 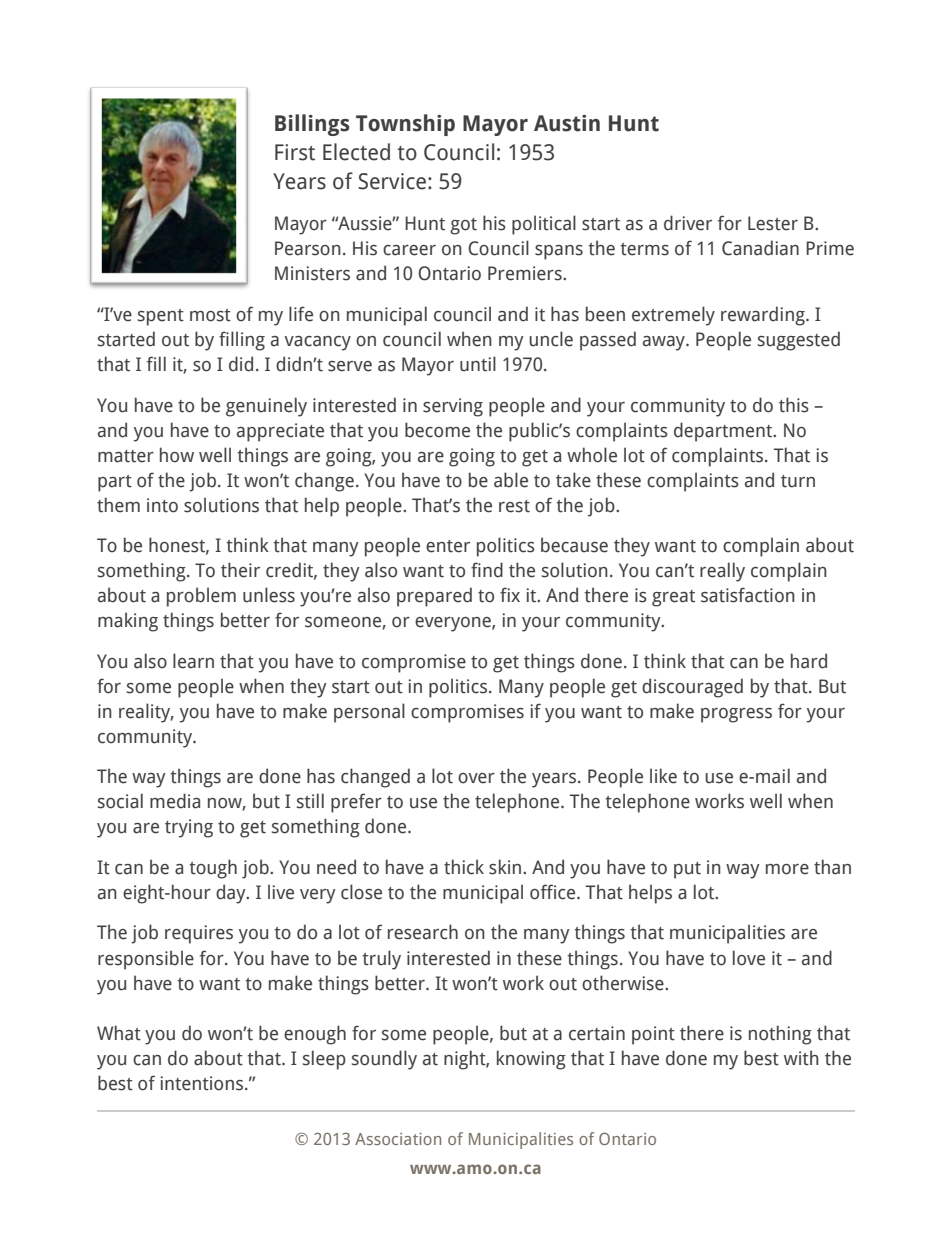 What do you see at coordinates (794, 405) in the image?
I see `this` at bounding box center [794, 405].
